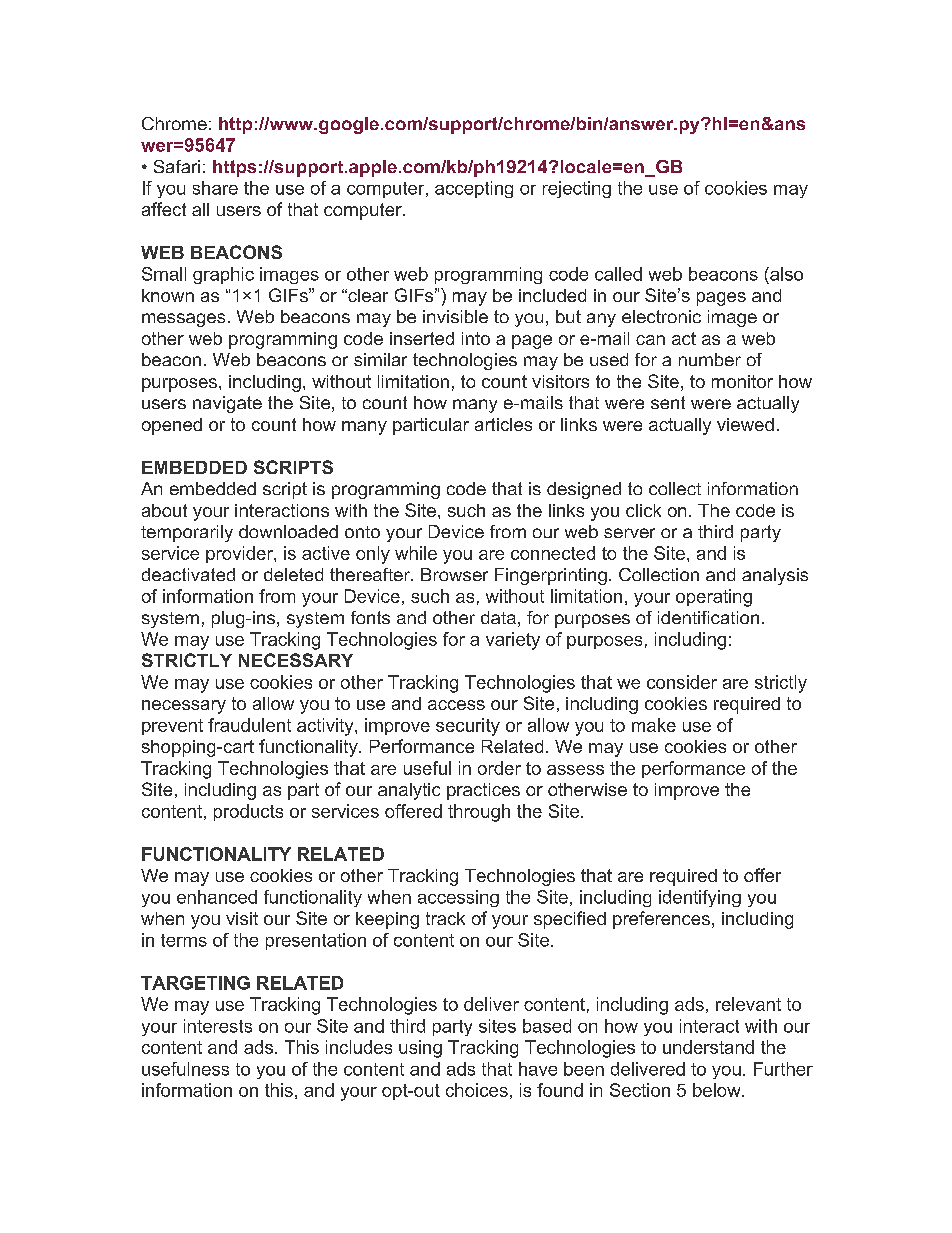  I want to click on data, so click(498, 617).
